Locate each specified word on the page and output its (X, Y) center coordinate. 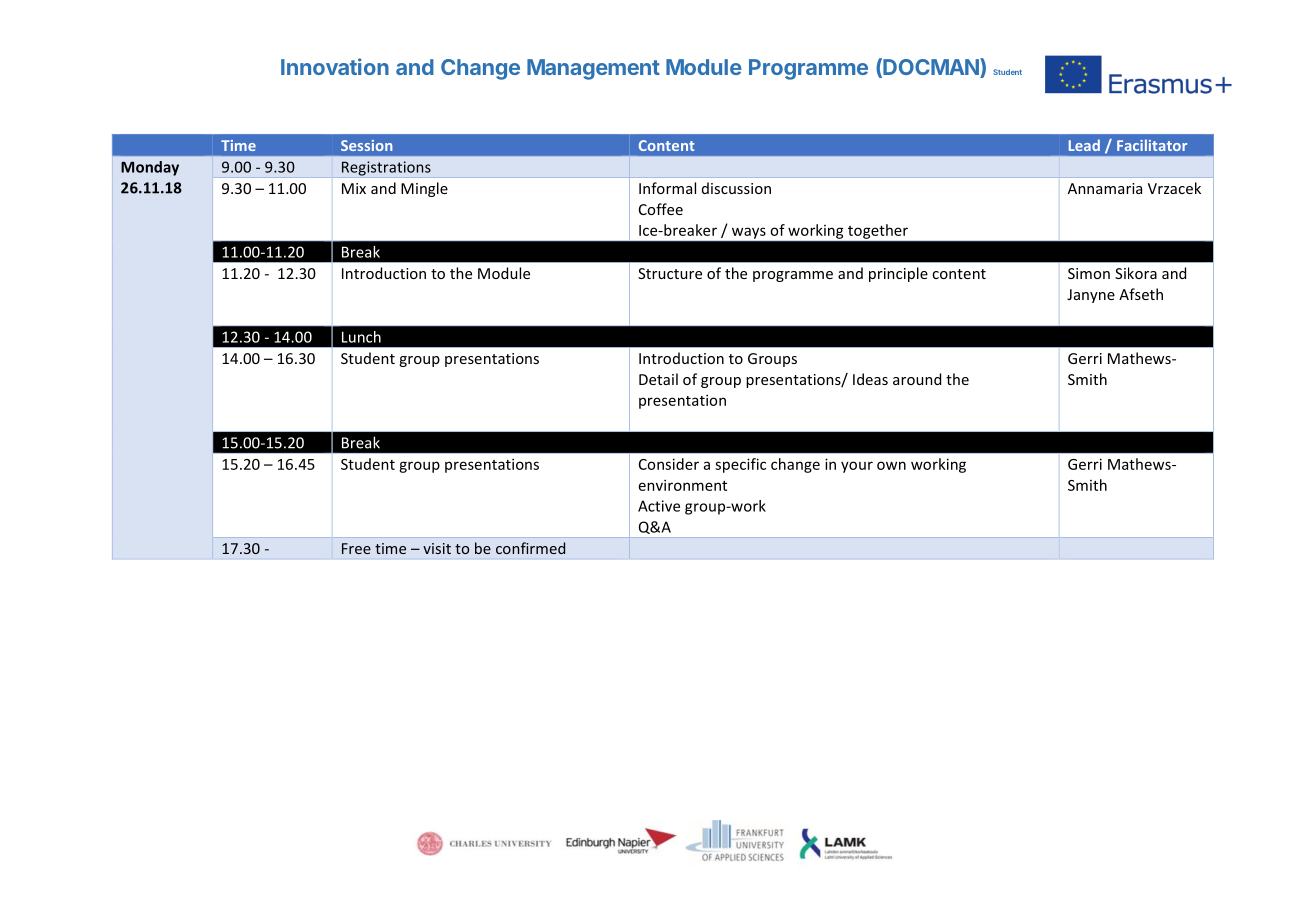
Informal (667, 188)
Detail (658, 379)
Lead (1084, 145)
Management (593, 69)
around (917, 379)
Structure (670, 273)
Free (356, 548)
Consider (669, 464)
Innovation (335, 66)
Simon (1089, 273)
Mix (354, 188)
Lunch (361, 337)
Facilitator (1152, 145)
